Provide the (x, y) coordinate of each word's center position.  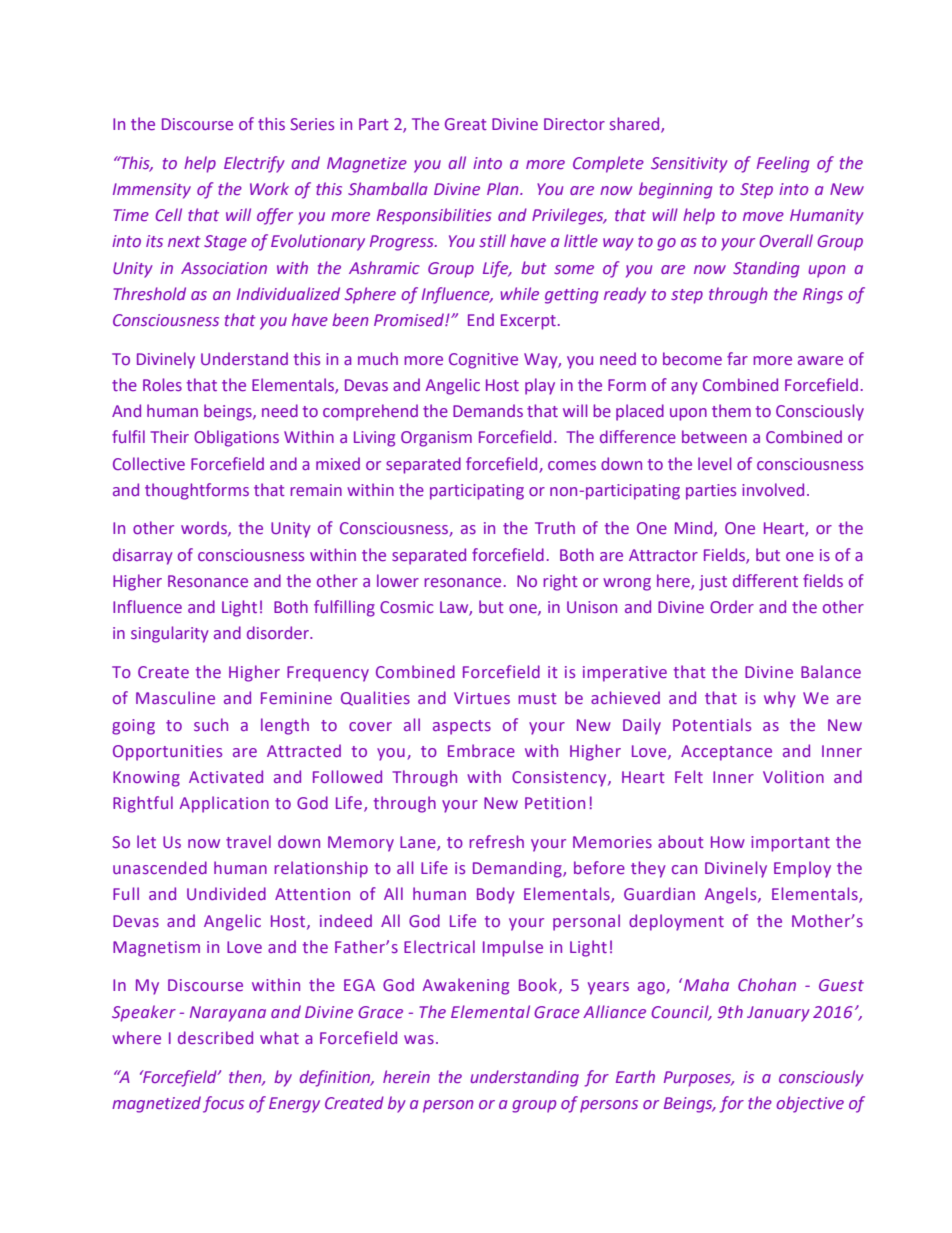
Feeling (783, 164)
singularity (170, 634)
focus (223, 1104)
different (765, 580)
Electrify (254, 164)
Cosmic (407, 607)
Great (466, 124)
